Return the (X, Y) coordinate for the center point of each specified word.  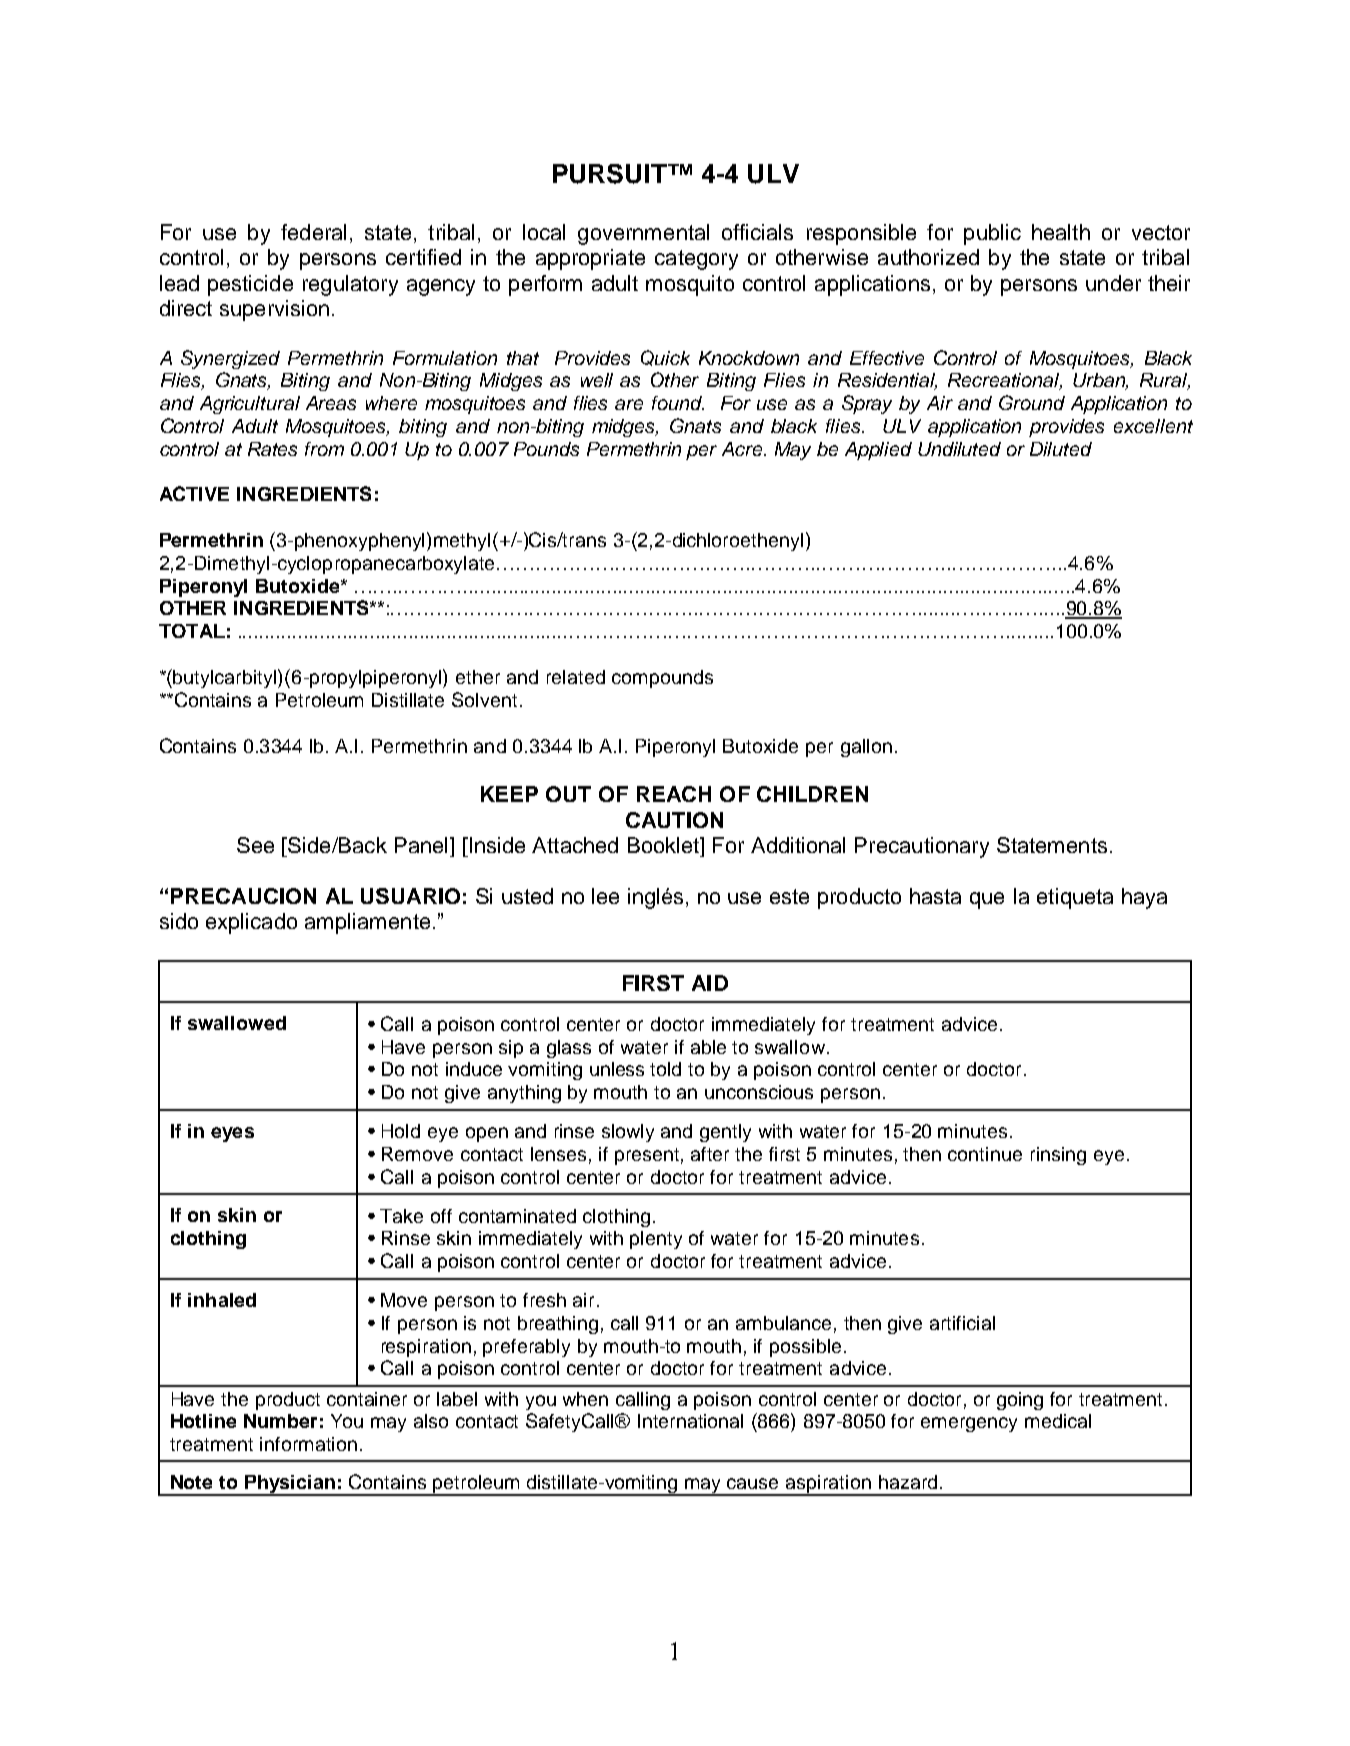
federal (313, 232)
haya (1144, 898)
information (308, 1444)
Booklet (664, 845)
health (1061, 232)
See (255, 845)
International (690, 1421)
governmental (643, 234)
